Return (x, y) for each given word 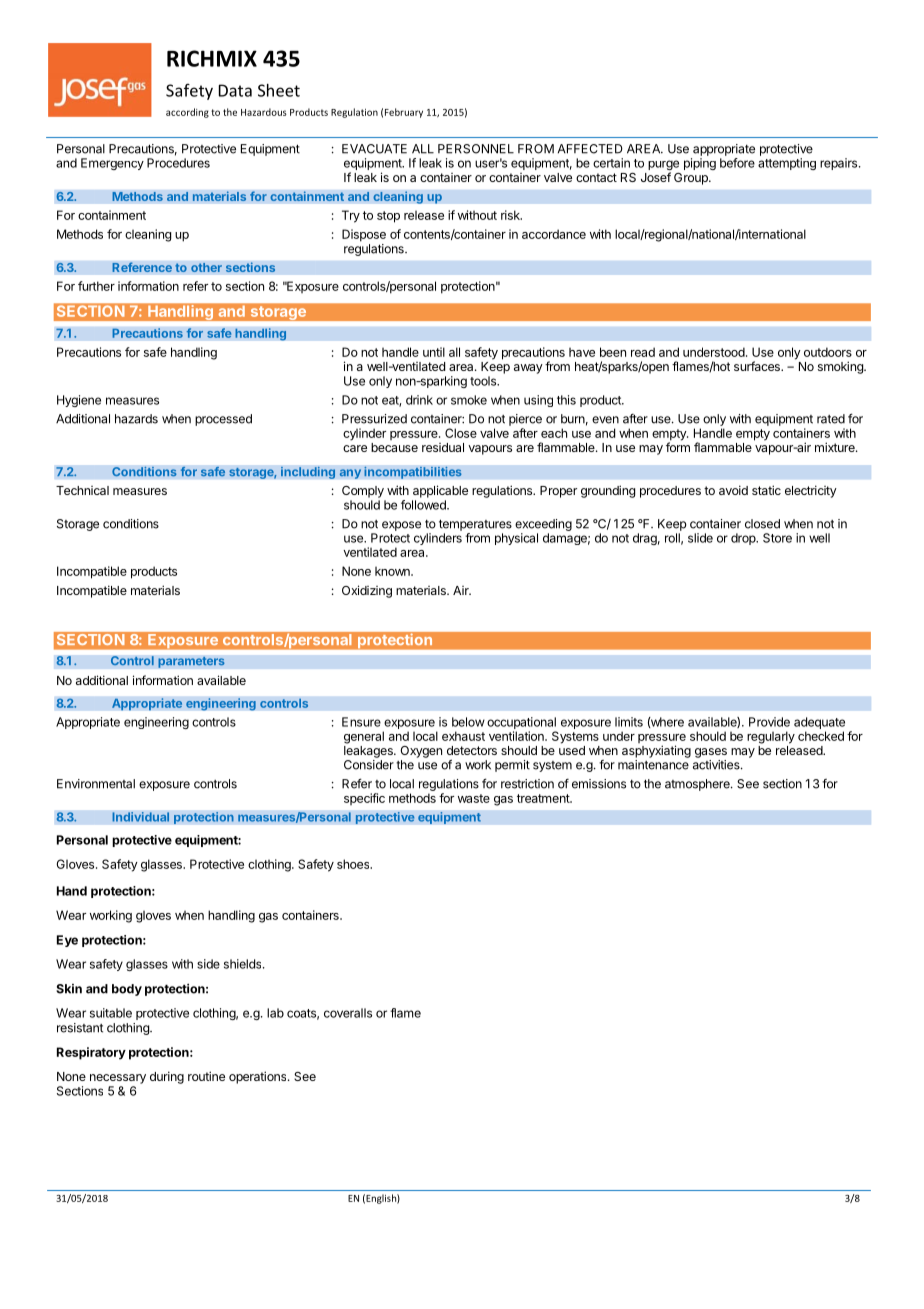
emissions (599, 784)
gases (711, 753)
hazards (136, 419)
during (167, 1077)
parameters (191, 662)
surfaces (758, 366)
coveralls (348, 1013)
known (393, 571)
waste (474, 798)
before (737, 163)
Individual (141, 817)
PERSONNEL (476, 149)
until (434, 352)
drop (744, 539)
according (187, 113)
